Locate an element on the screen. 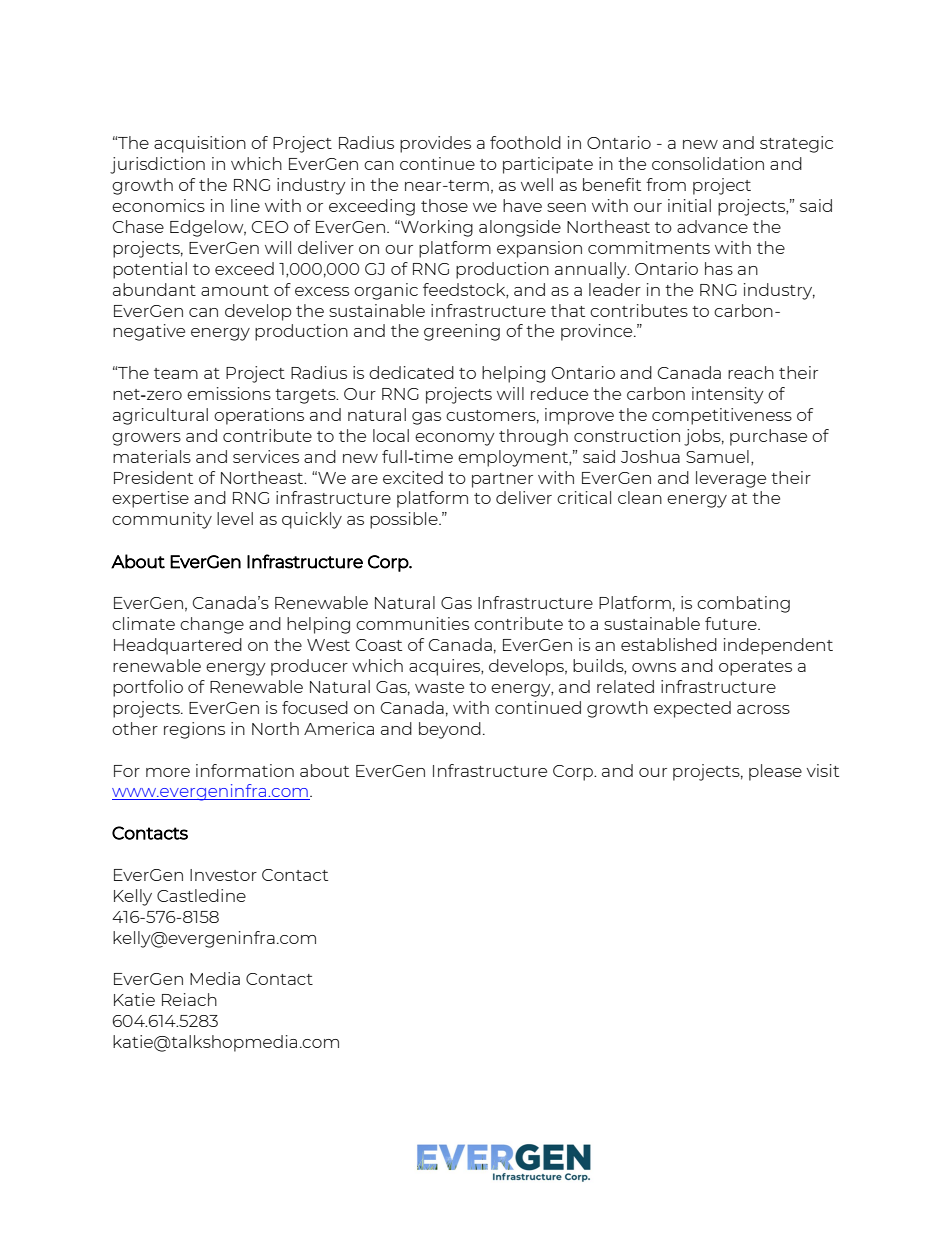  regions is located at coordinates (194, 730).
